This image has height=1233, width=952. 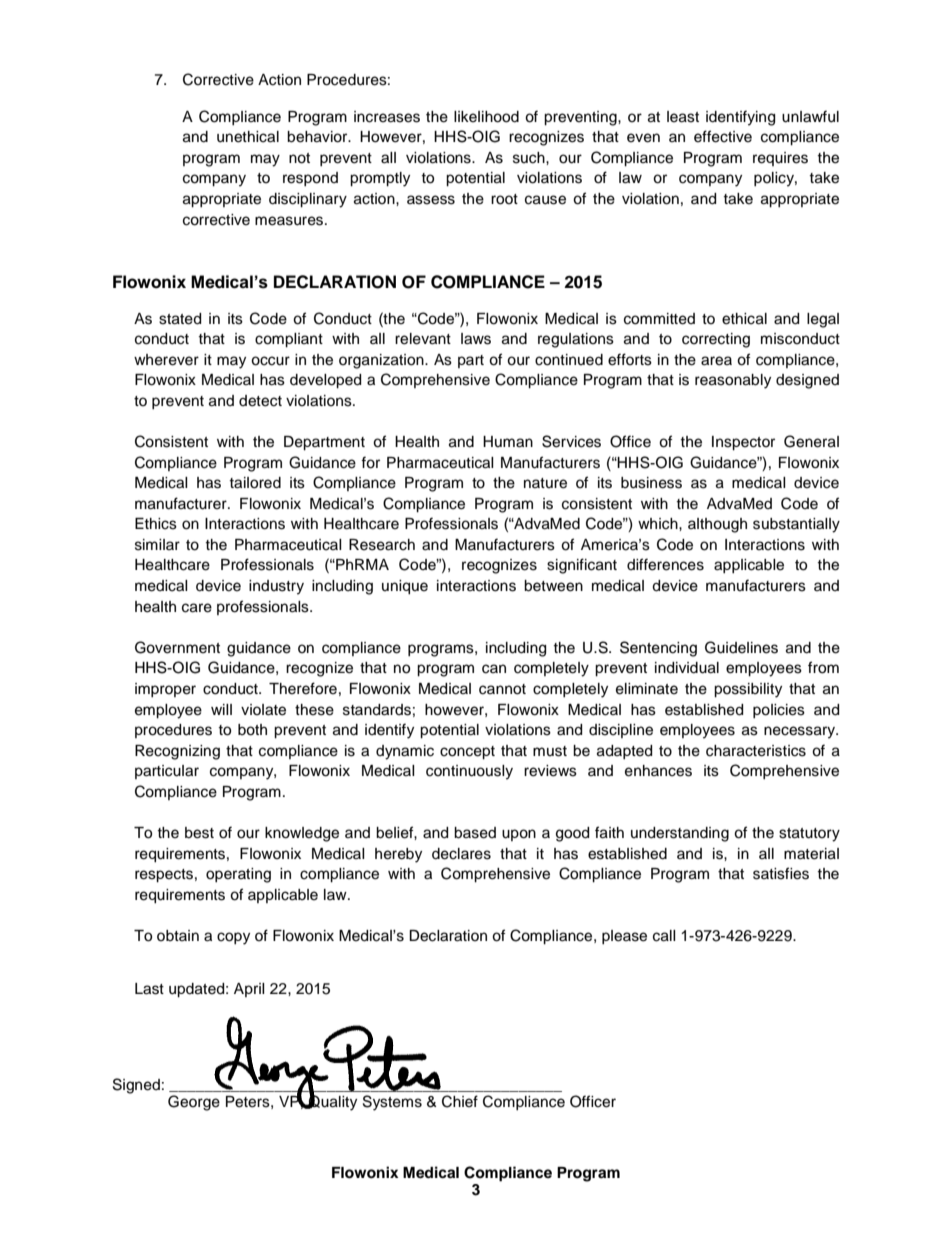 What do you see at coordinates (723, 136) in the image?
I see `effective` at bounding box center [723, 136].
